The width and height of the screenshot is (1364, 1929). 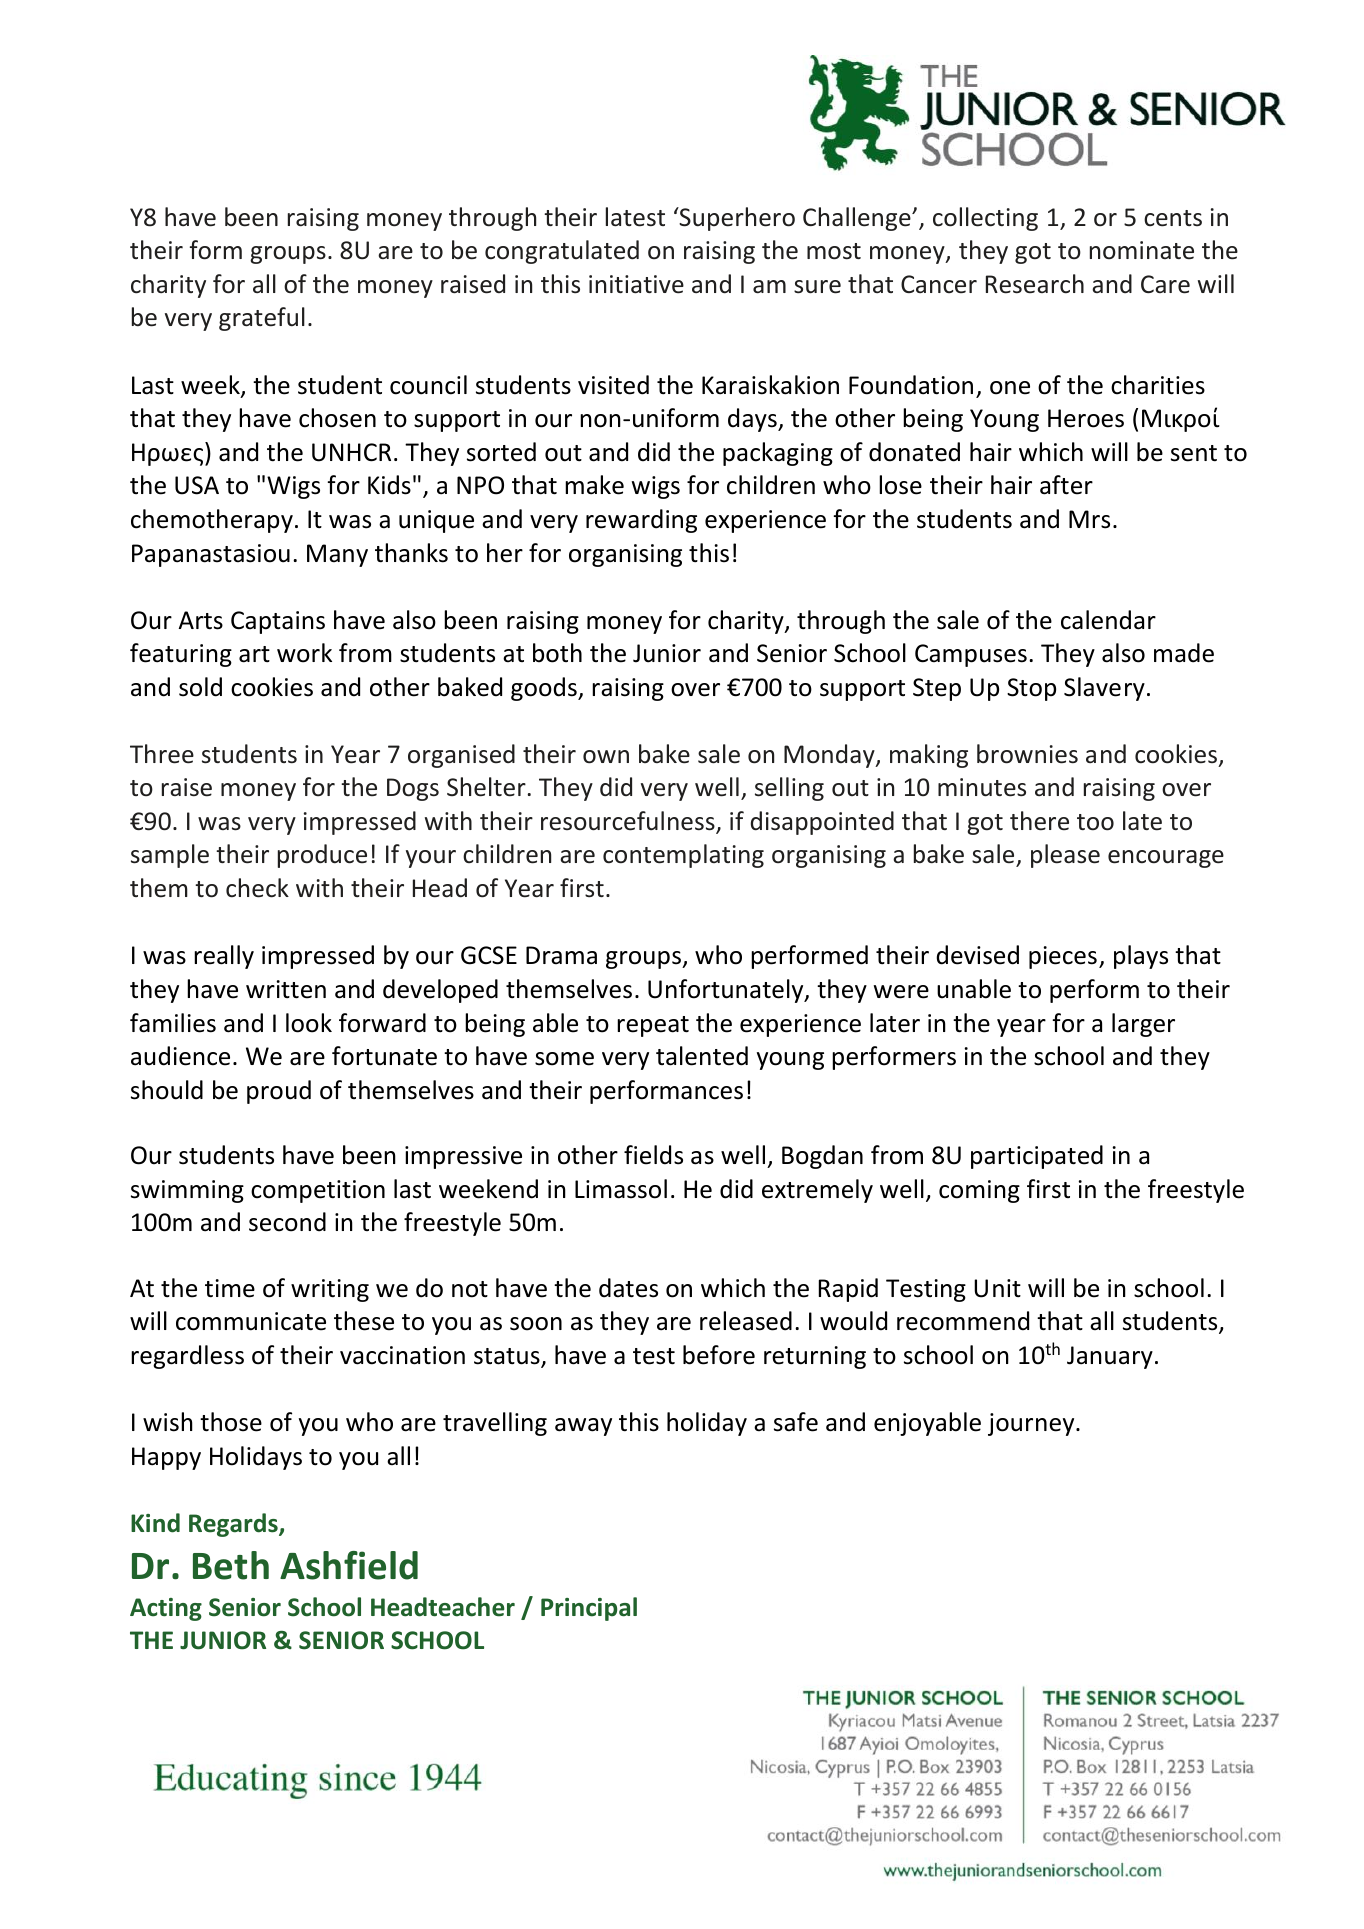 What do you see at coordinates (262, 319) in the screenshot?
I see `grateful` at bounding box center [262, 319].
